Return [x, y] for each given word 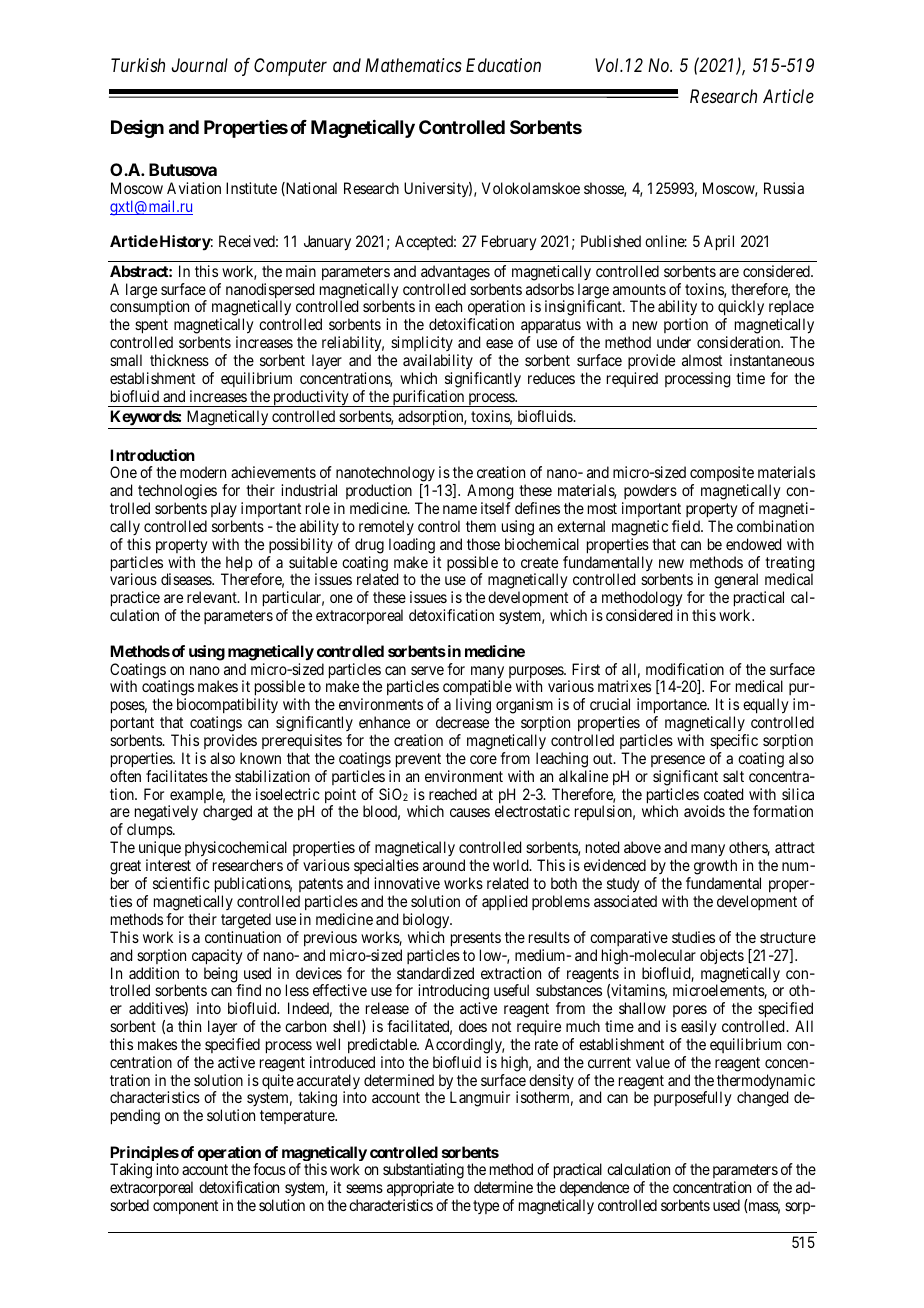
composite [722, 473]
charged [227, 813]
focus [269, 1169]
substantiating [423, 1171]
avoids [704, 811]
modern [203, 472]
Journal [200, 65]
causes [470, 812]
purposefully [693, 1099]
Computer [290, 67]
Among [490, 492]
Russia [784, 188]
